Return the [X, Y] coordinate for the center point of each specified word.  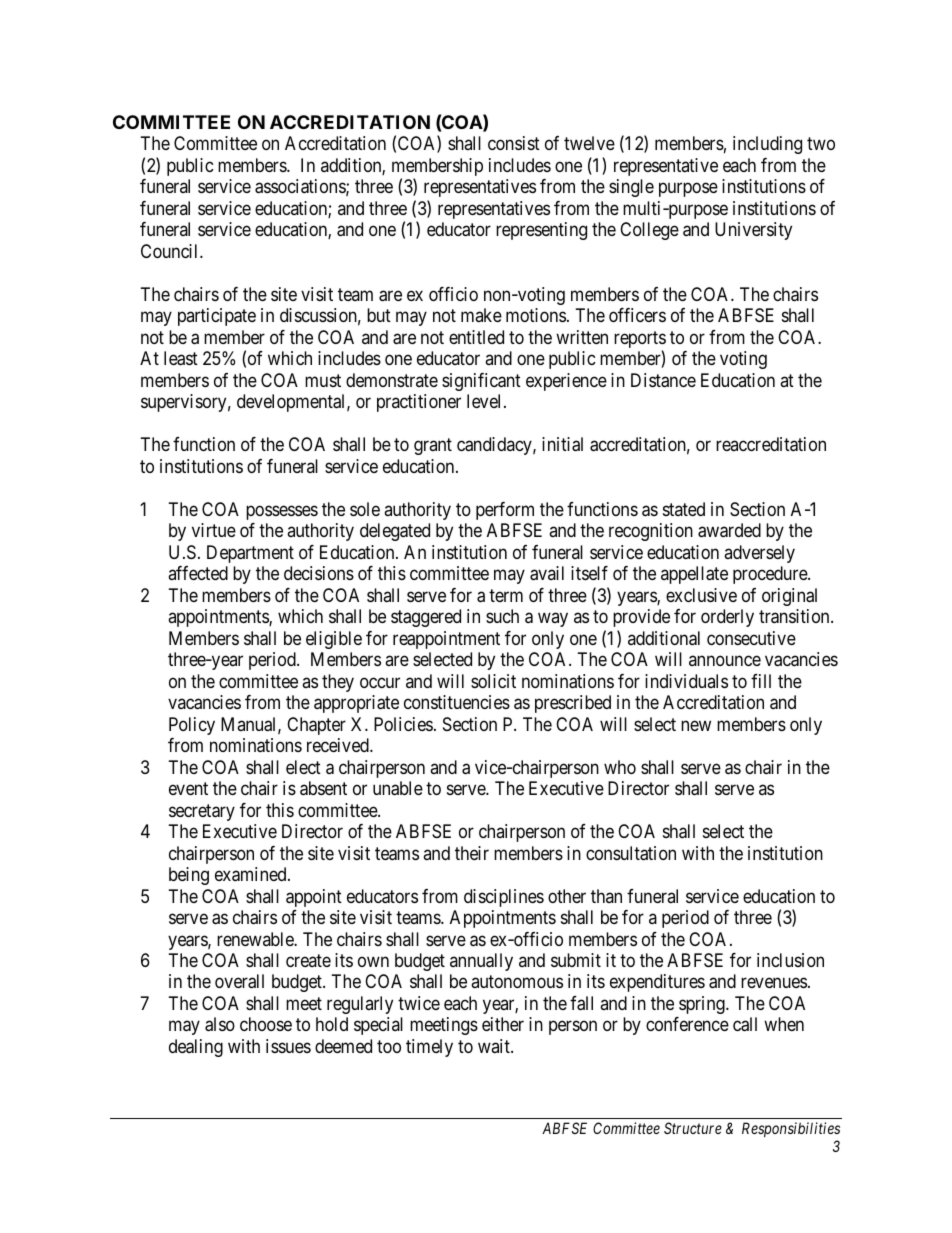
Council [171, 251]
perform [505, 511]
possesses [282, 512]
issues [288, 1046]
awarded [729, 530]
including [767, 145]
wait [495, 1046]
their [472, 853]
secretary [202, 812]
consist [514, 143]
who [620, 767]
